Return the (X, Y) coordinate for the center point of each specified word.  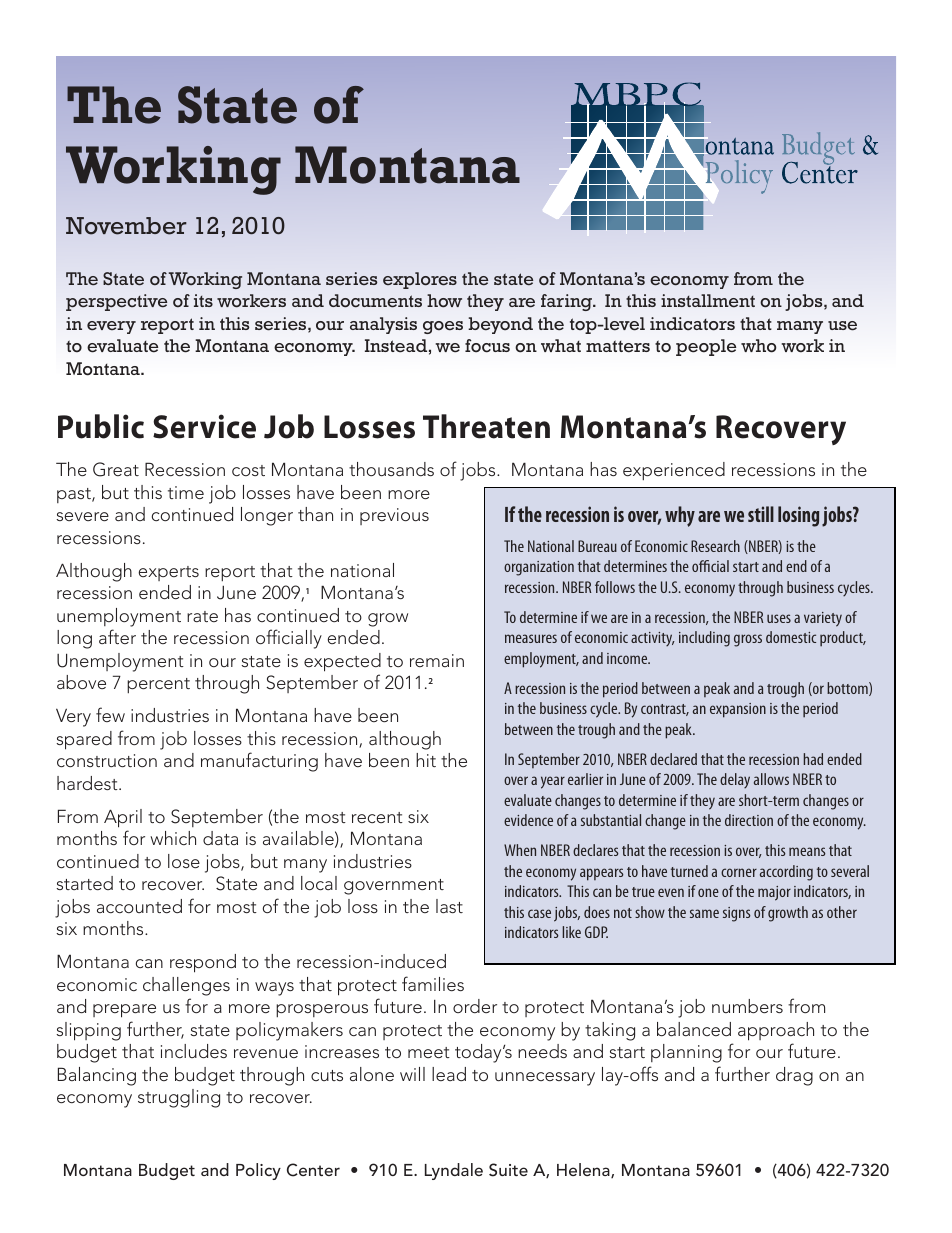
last (449, 906)
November (126, 226)
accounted (139, 906)
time (186, 492)
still (761, 514)
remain (437, 660)
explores (420, 280)
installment (708, 301)
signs (737, 914)
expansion (738, 710)
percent (158, 685)
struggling (179, 1098)
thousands (391, 469)
